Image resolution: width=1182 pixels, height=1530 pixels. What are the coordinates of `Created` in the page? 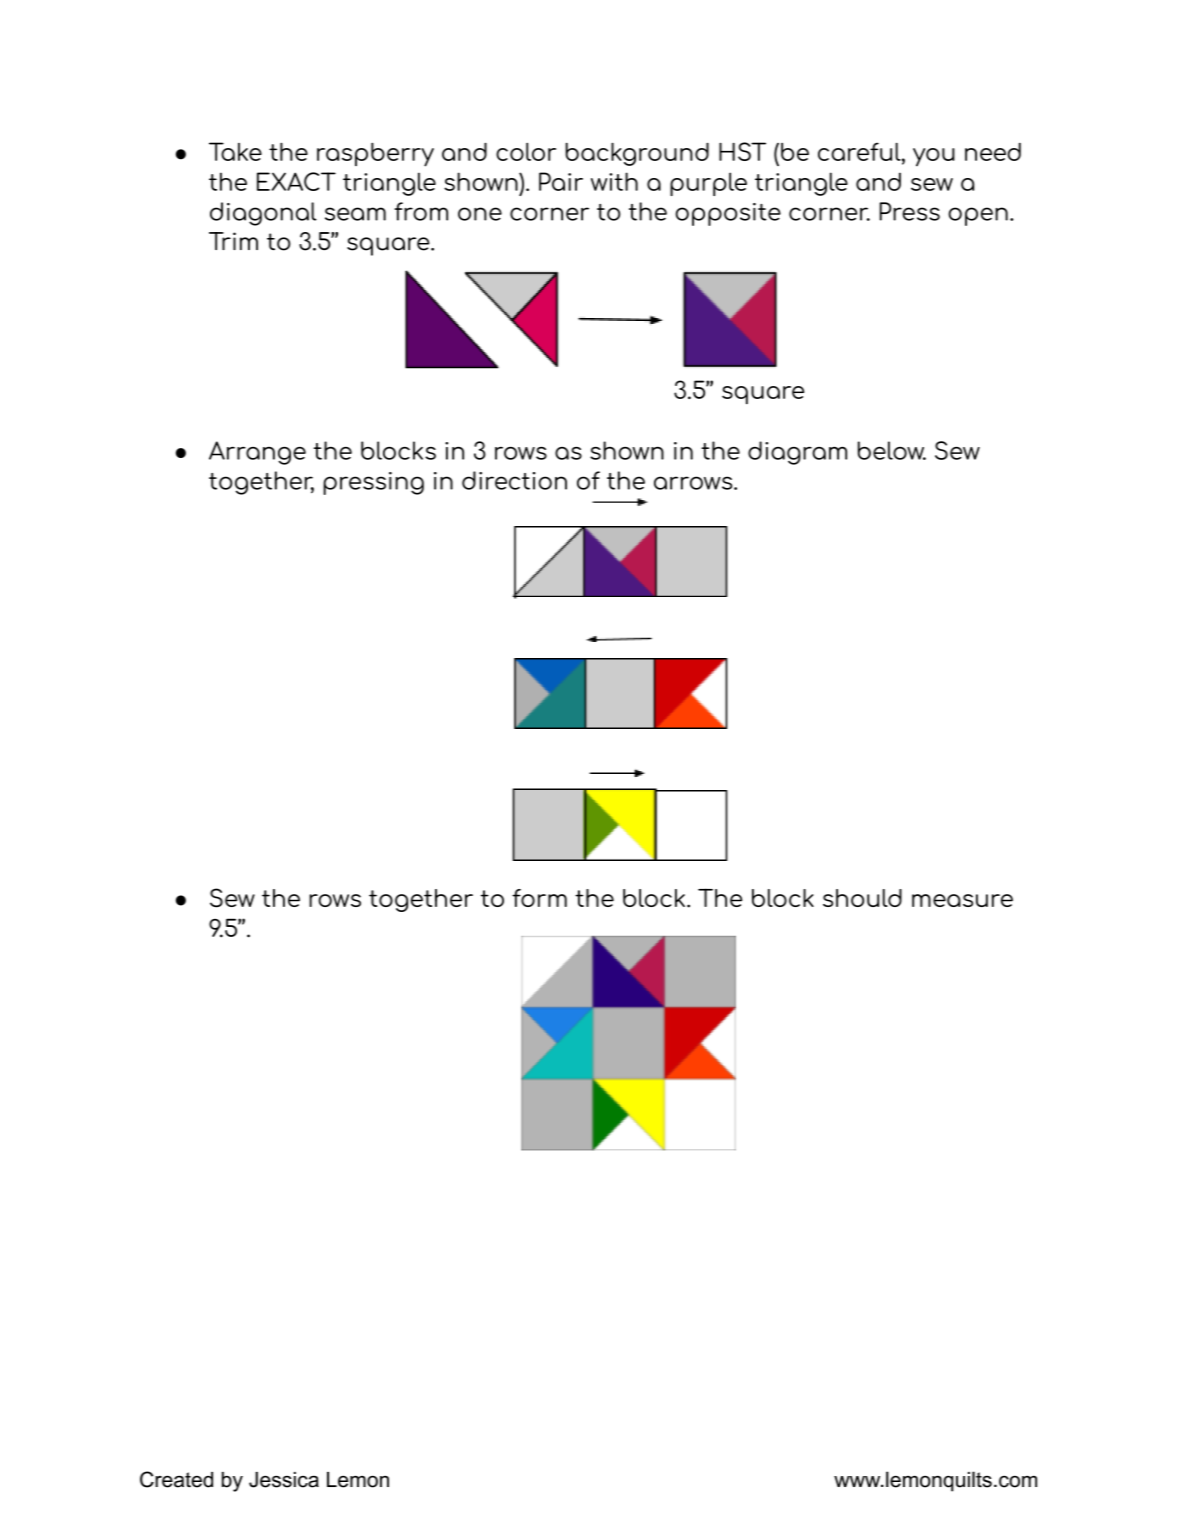 It's located at (176, 1479).
